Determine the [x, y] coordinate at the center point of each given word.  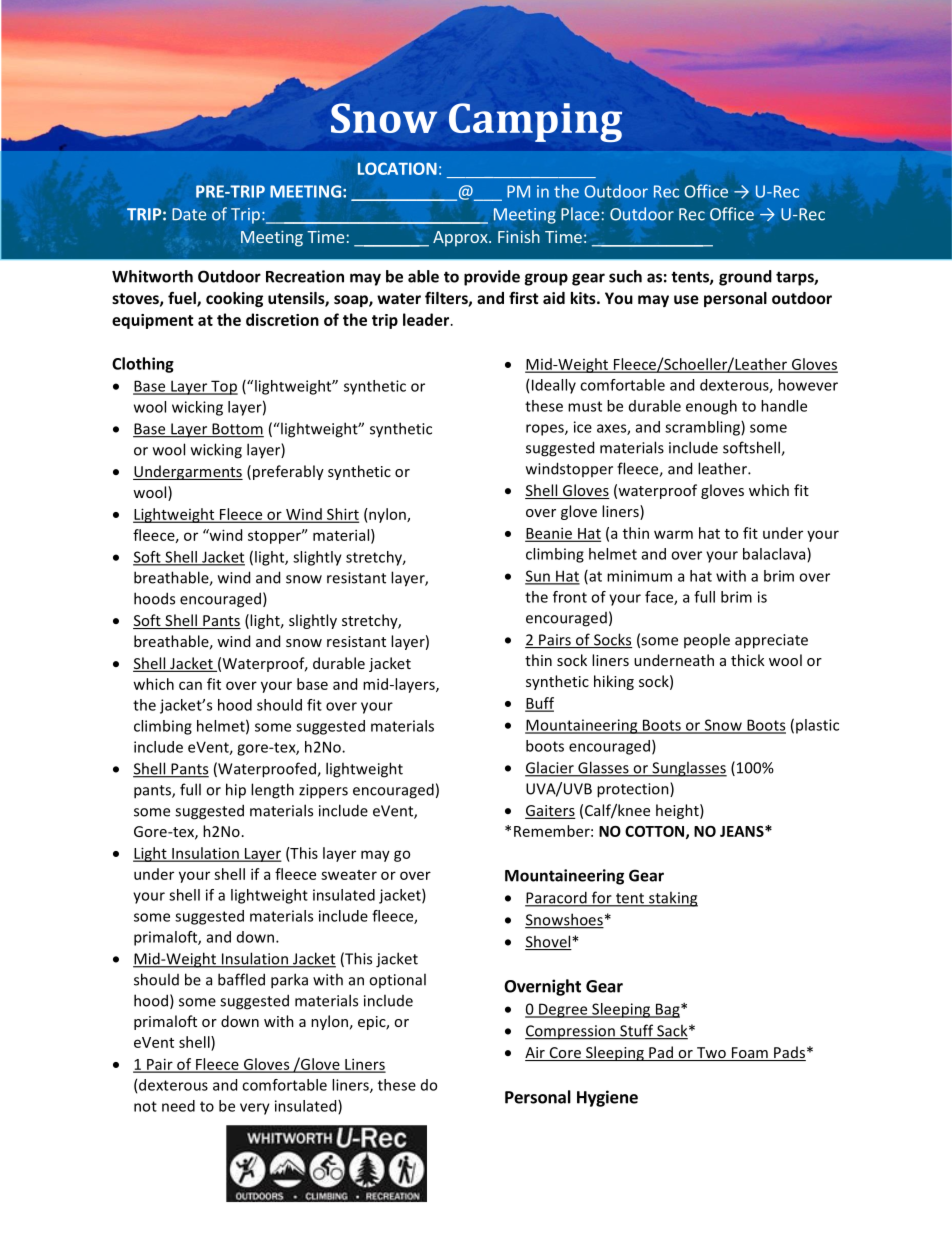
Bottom [237, 430]
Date [189, 214]
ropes [546, 430]
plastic [817, 726]
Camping [535, 122]
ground [745, 278]
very [255, 1109]
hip [236, 791]
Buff [539, 704]
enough [711, 407]
